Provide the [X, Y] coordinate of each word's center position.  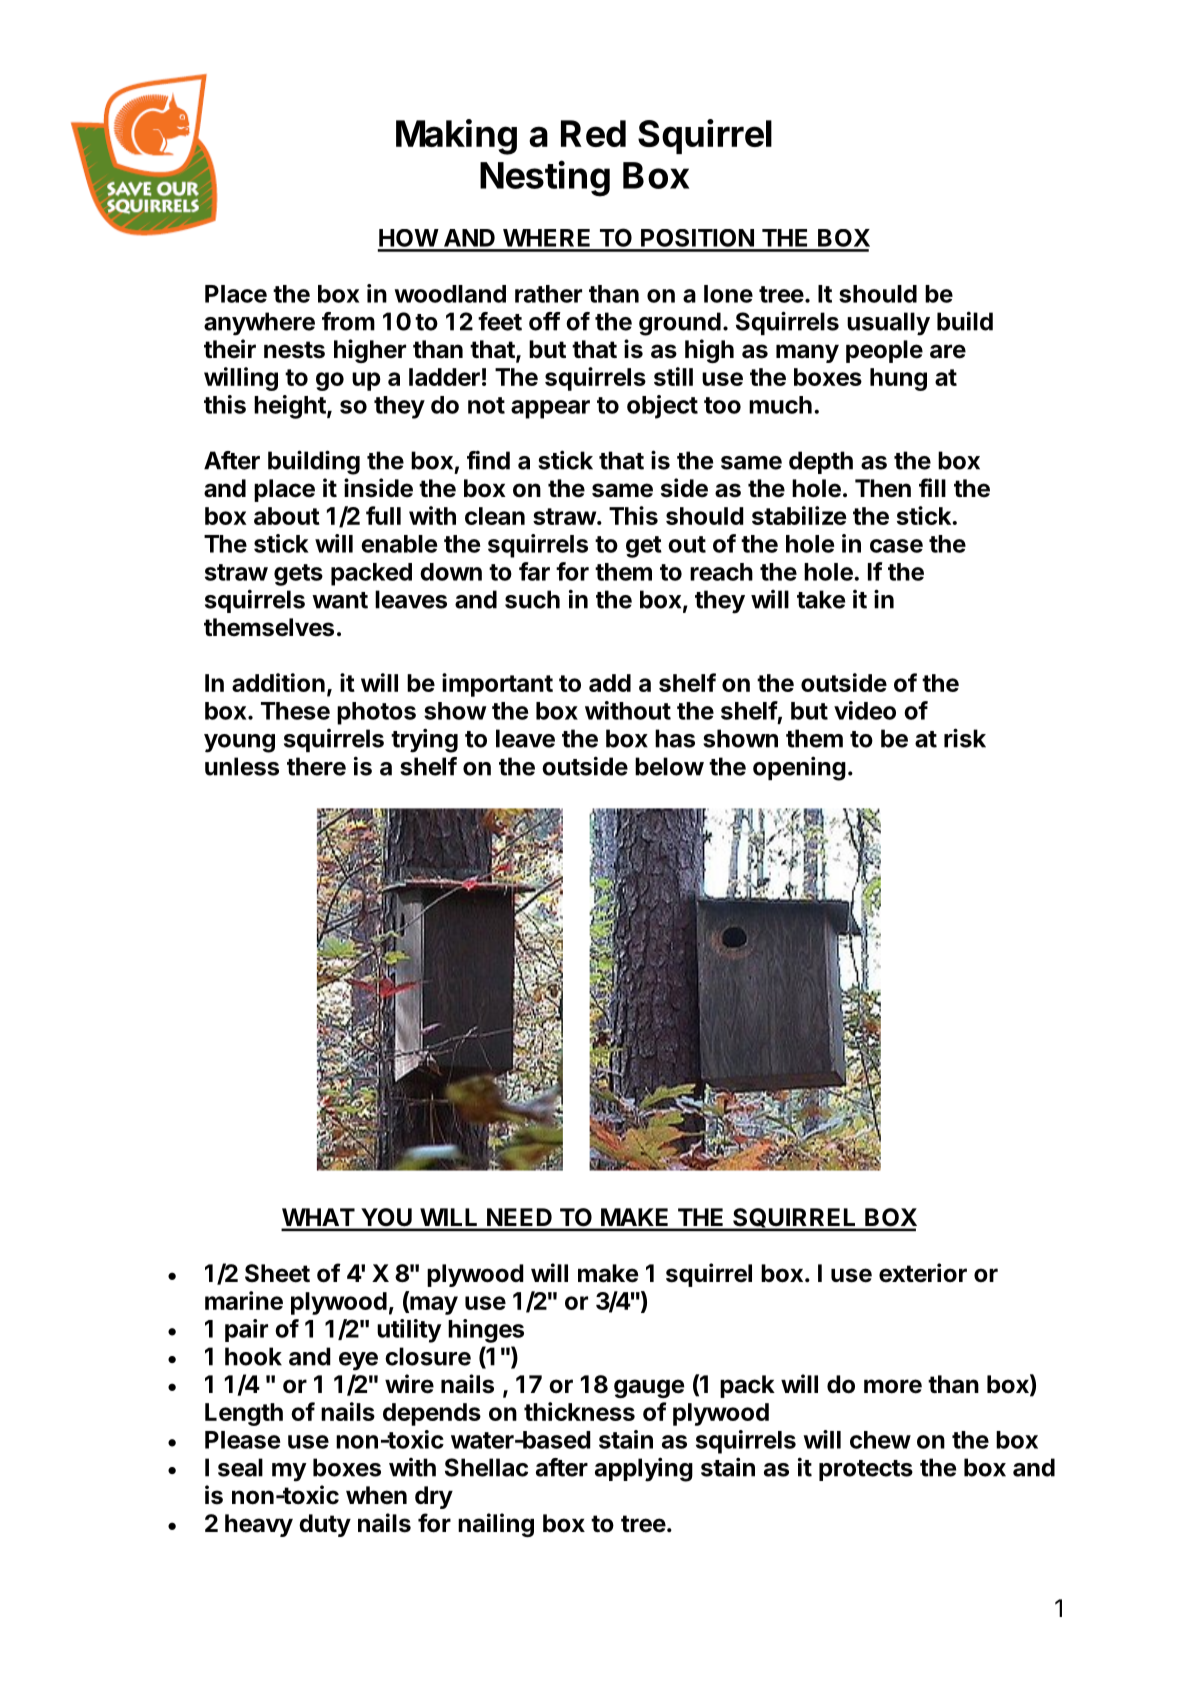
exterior [923, 1273]
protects [866, 1470]
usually [888, 324]
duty [325, 1525]
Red [593, 133]
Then [883, 488]
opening [799, 768]
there [316, 766]
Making [456, 137]
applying [644, 1469]
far [534, 571]
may [433, 1305]
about [287, 516]
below [669, 766]
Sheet [277, 1273]
